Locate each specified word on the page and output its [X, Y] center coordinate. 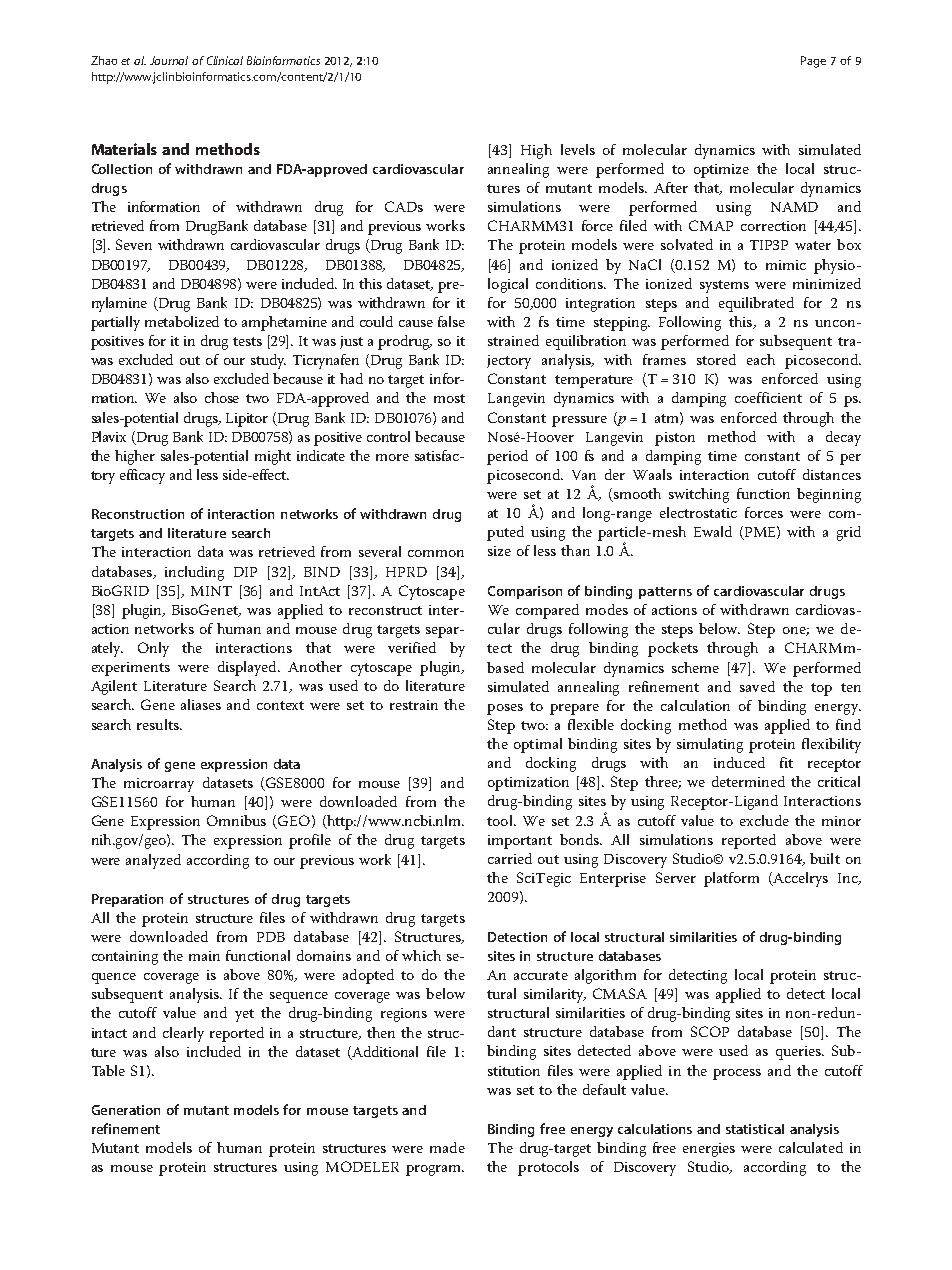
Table [108, 1070]
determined [748, 781]
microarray [159, 785]
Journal [169, 60]
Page [813, 62]
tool [501, 820]
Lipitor [247, 420]
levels [578, 149]
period [507, 457]
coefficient [768, 397]
